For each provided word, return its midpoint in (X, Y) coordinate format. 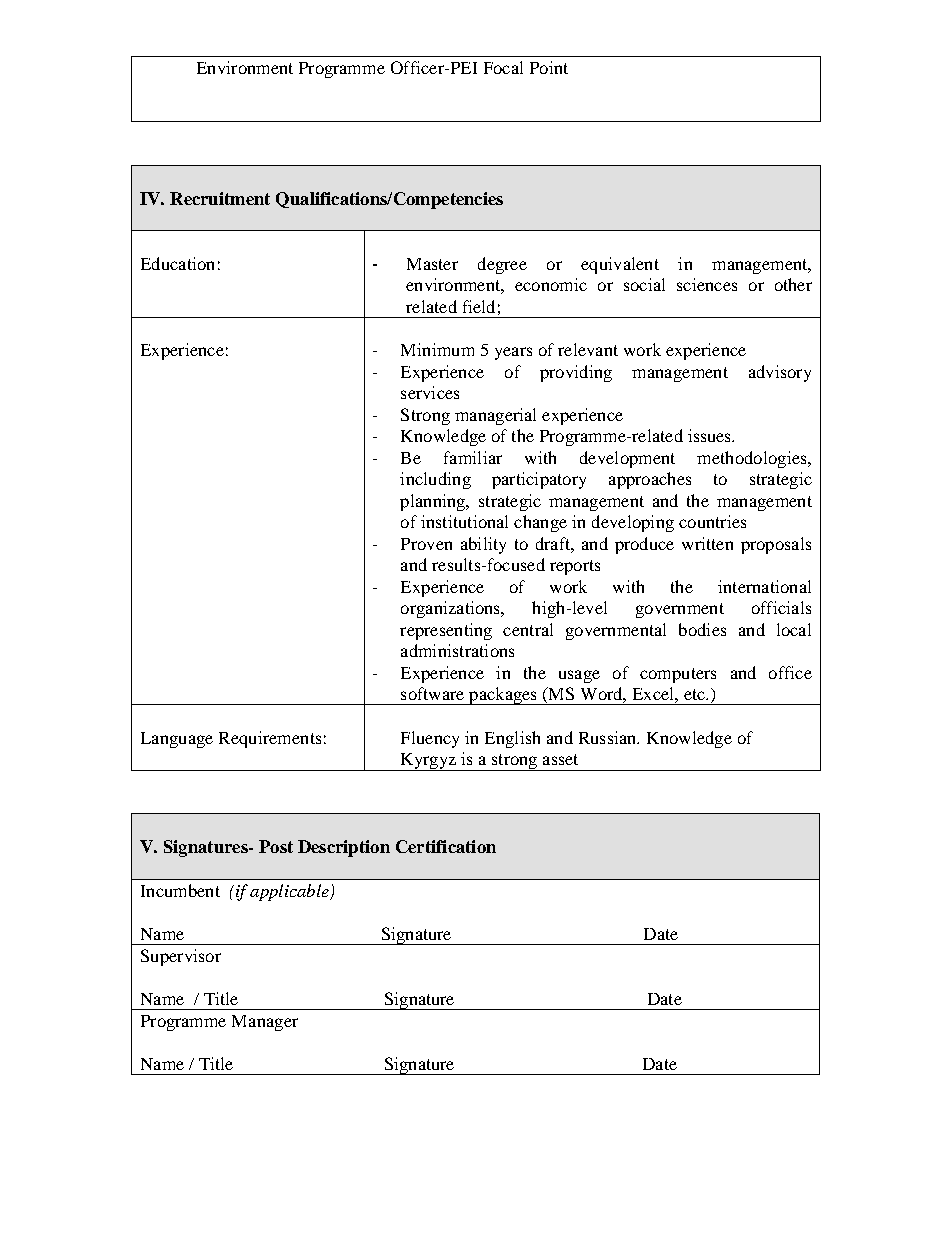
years (513, 353)
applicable (290, 892)
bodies (702, 629)
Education (177, 263)
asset (560, 759)
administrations (457, 650)
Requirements (270, 739)
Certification (446, 846)
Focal (503, 67)
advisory (780, 373)
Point (549, 67)
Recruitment (220, 198)
